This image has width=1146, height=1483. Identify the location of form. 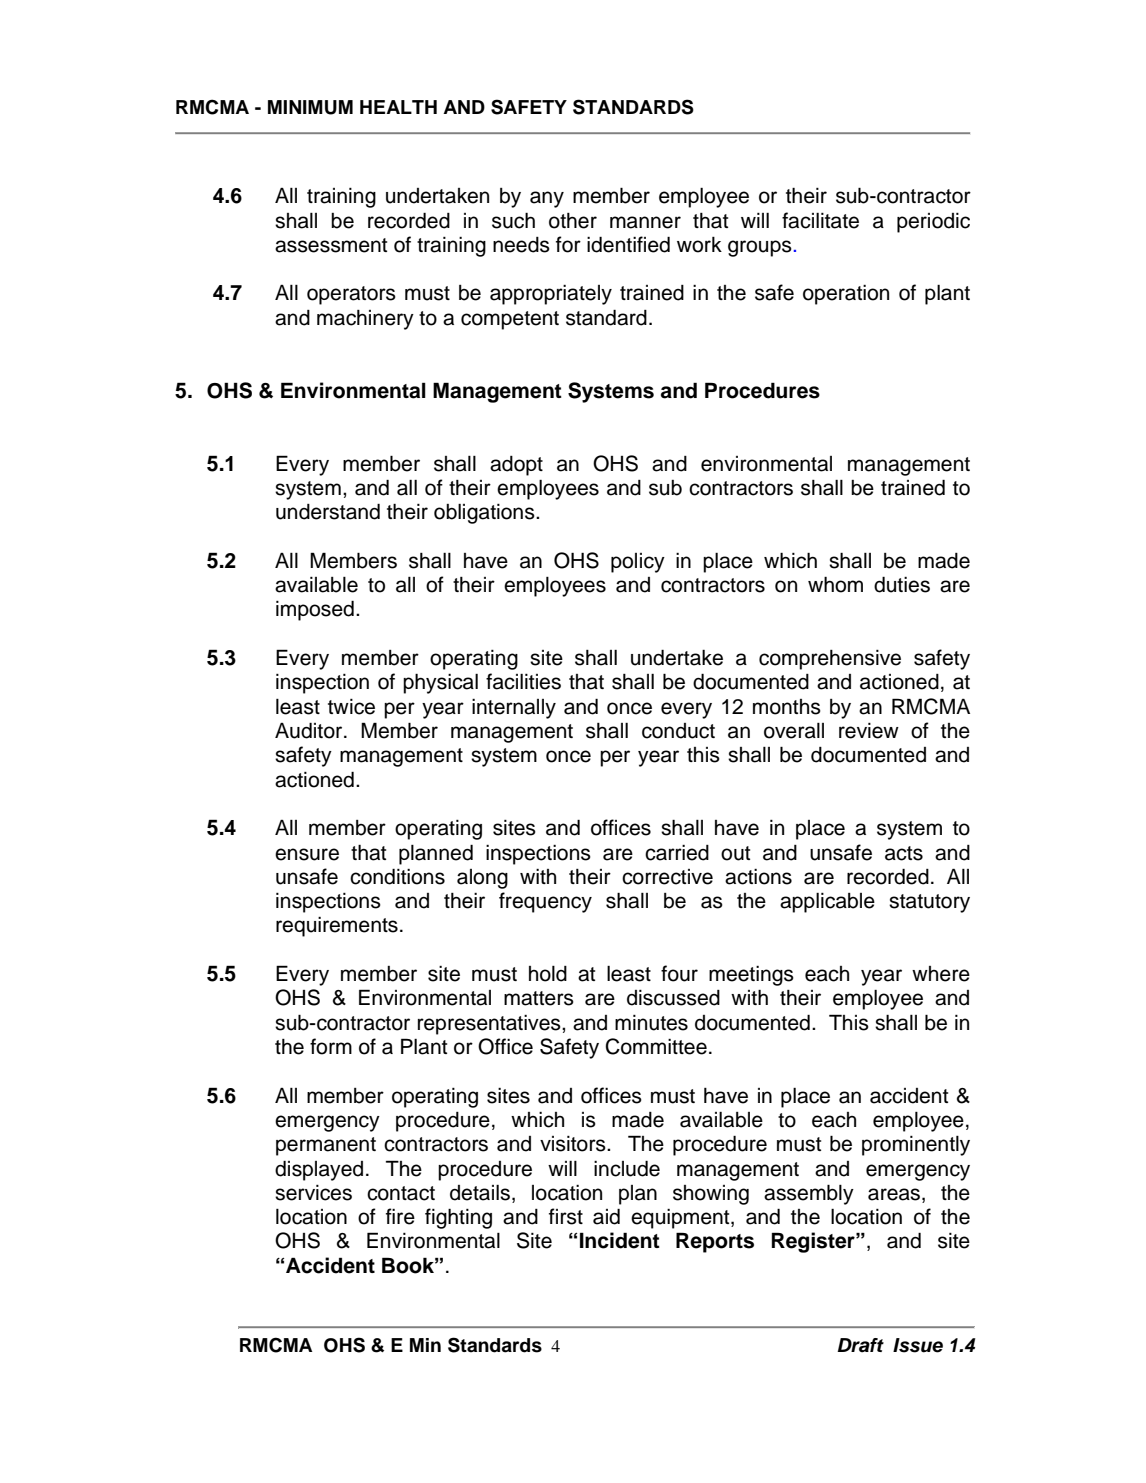
(331, 1046).
